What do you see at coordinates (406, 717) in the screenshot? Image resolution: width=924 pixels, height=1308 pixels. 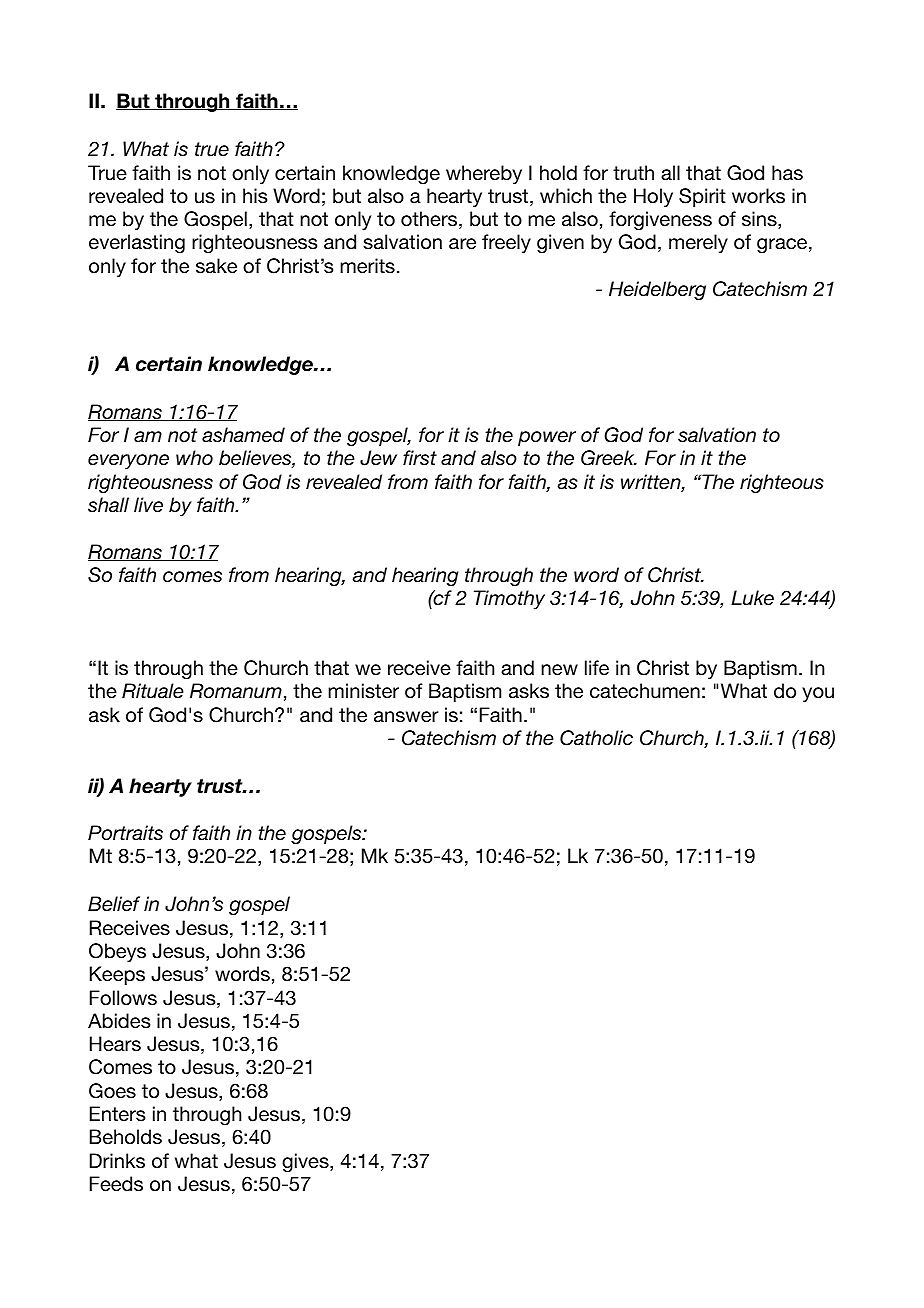 I see `answer` at bounding box center [406, 717].
